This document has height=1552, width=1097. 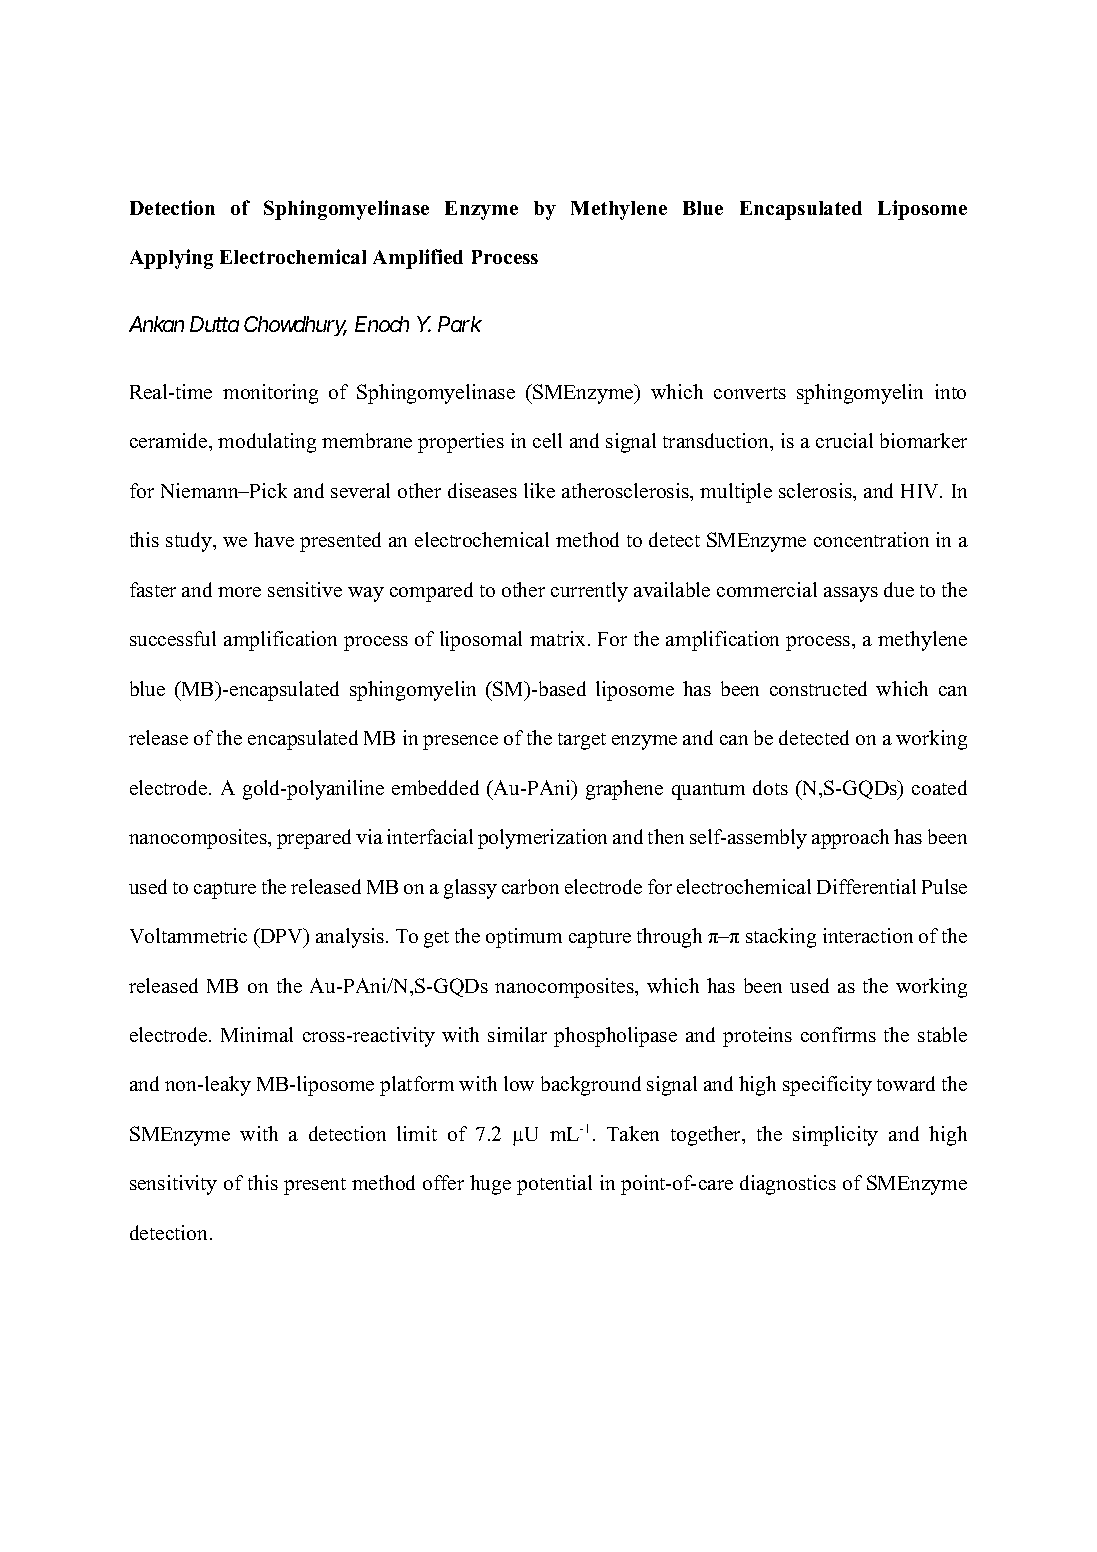 I want to click on prepared, so click(x=314, y=839).
